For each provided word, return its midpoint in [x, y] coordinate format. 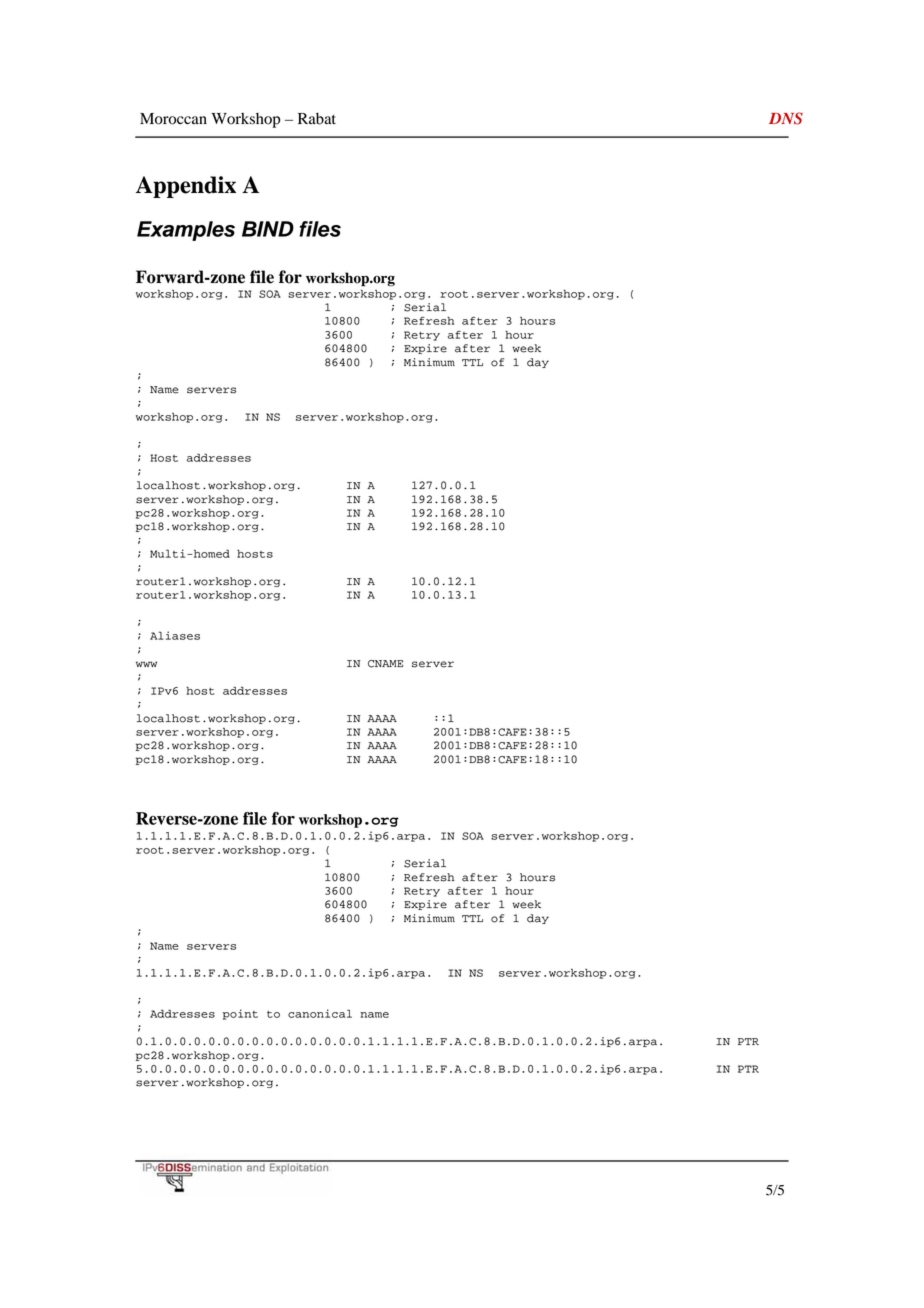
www [146, 664]
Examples [186, 231]
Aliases [175, 635]
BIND [268, 229]
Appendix [186, 187]
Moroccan [173, 119]
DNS [786, 118]
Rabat [317, 118]
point [240, 1014]
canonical [320, 1013]
